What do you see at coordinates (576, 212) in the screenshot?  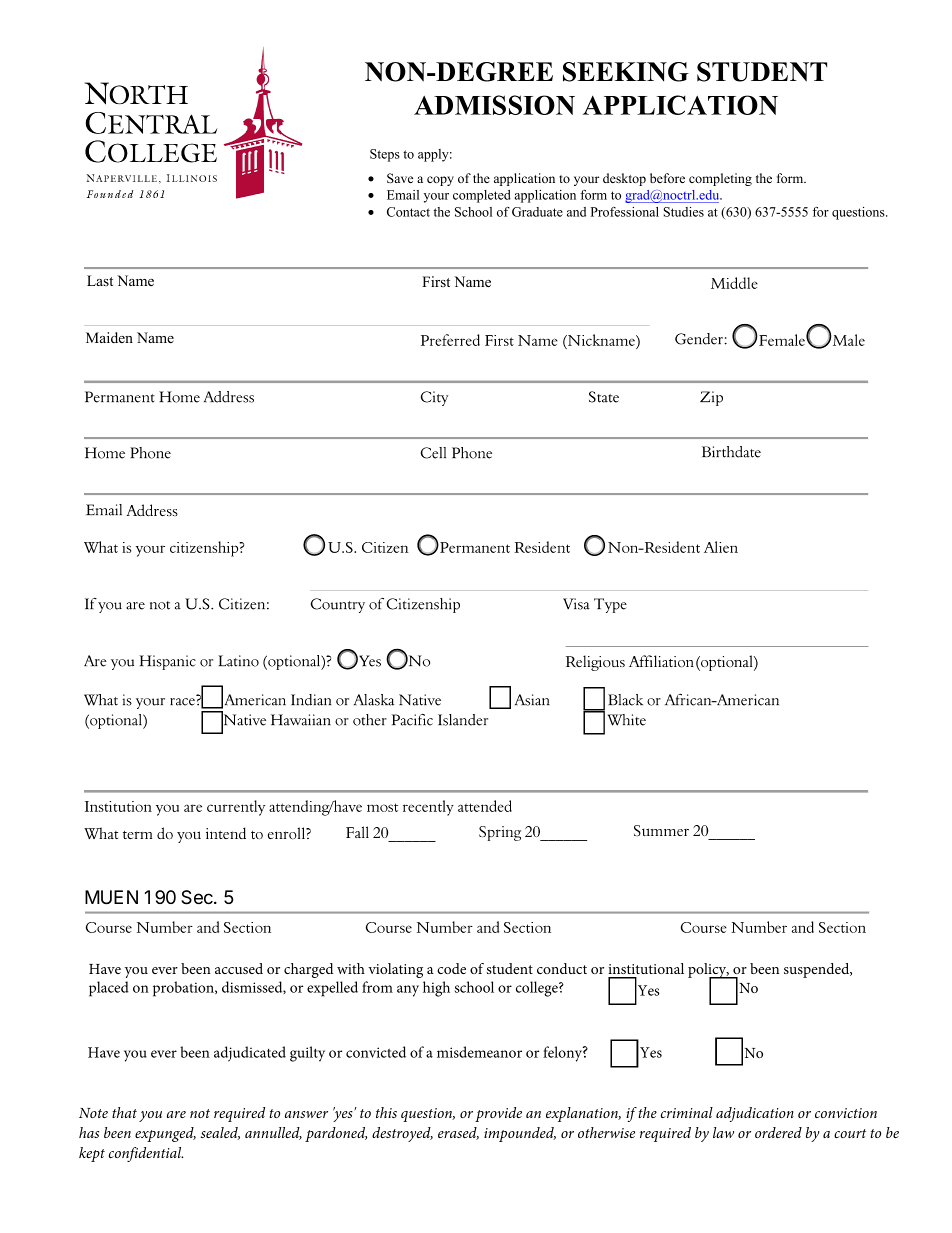 I see `and` at bounding box center [576, 212].
